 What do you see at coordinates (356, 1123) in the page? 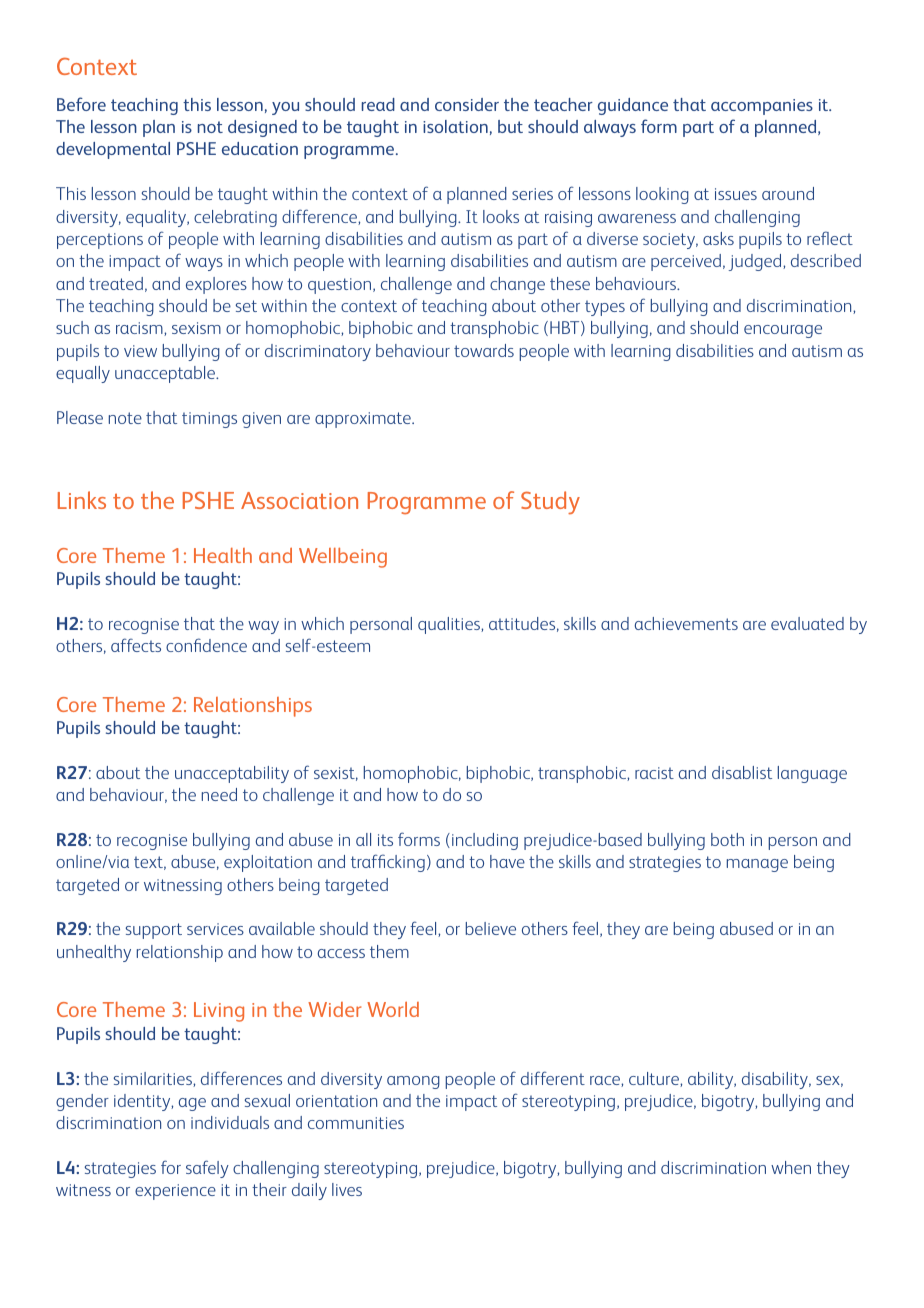
I see `communities` at bounding box center [356, 1123].
